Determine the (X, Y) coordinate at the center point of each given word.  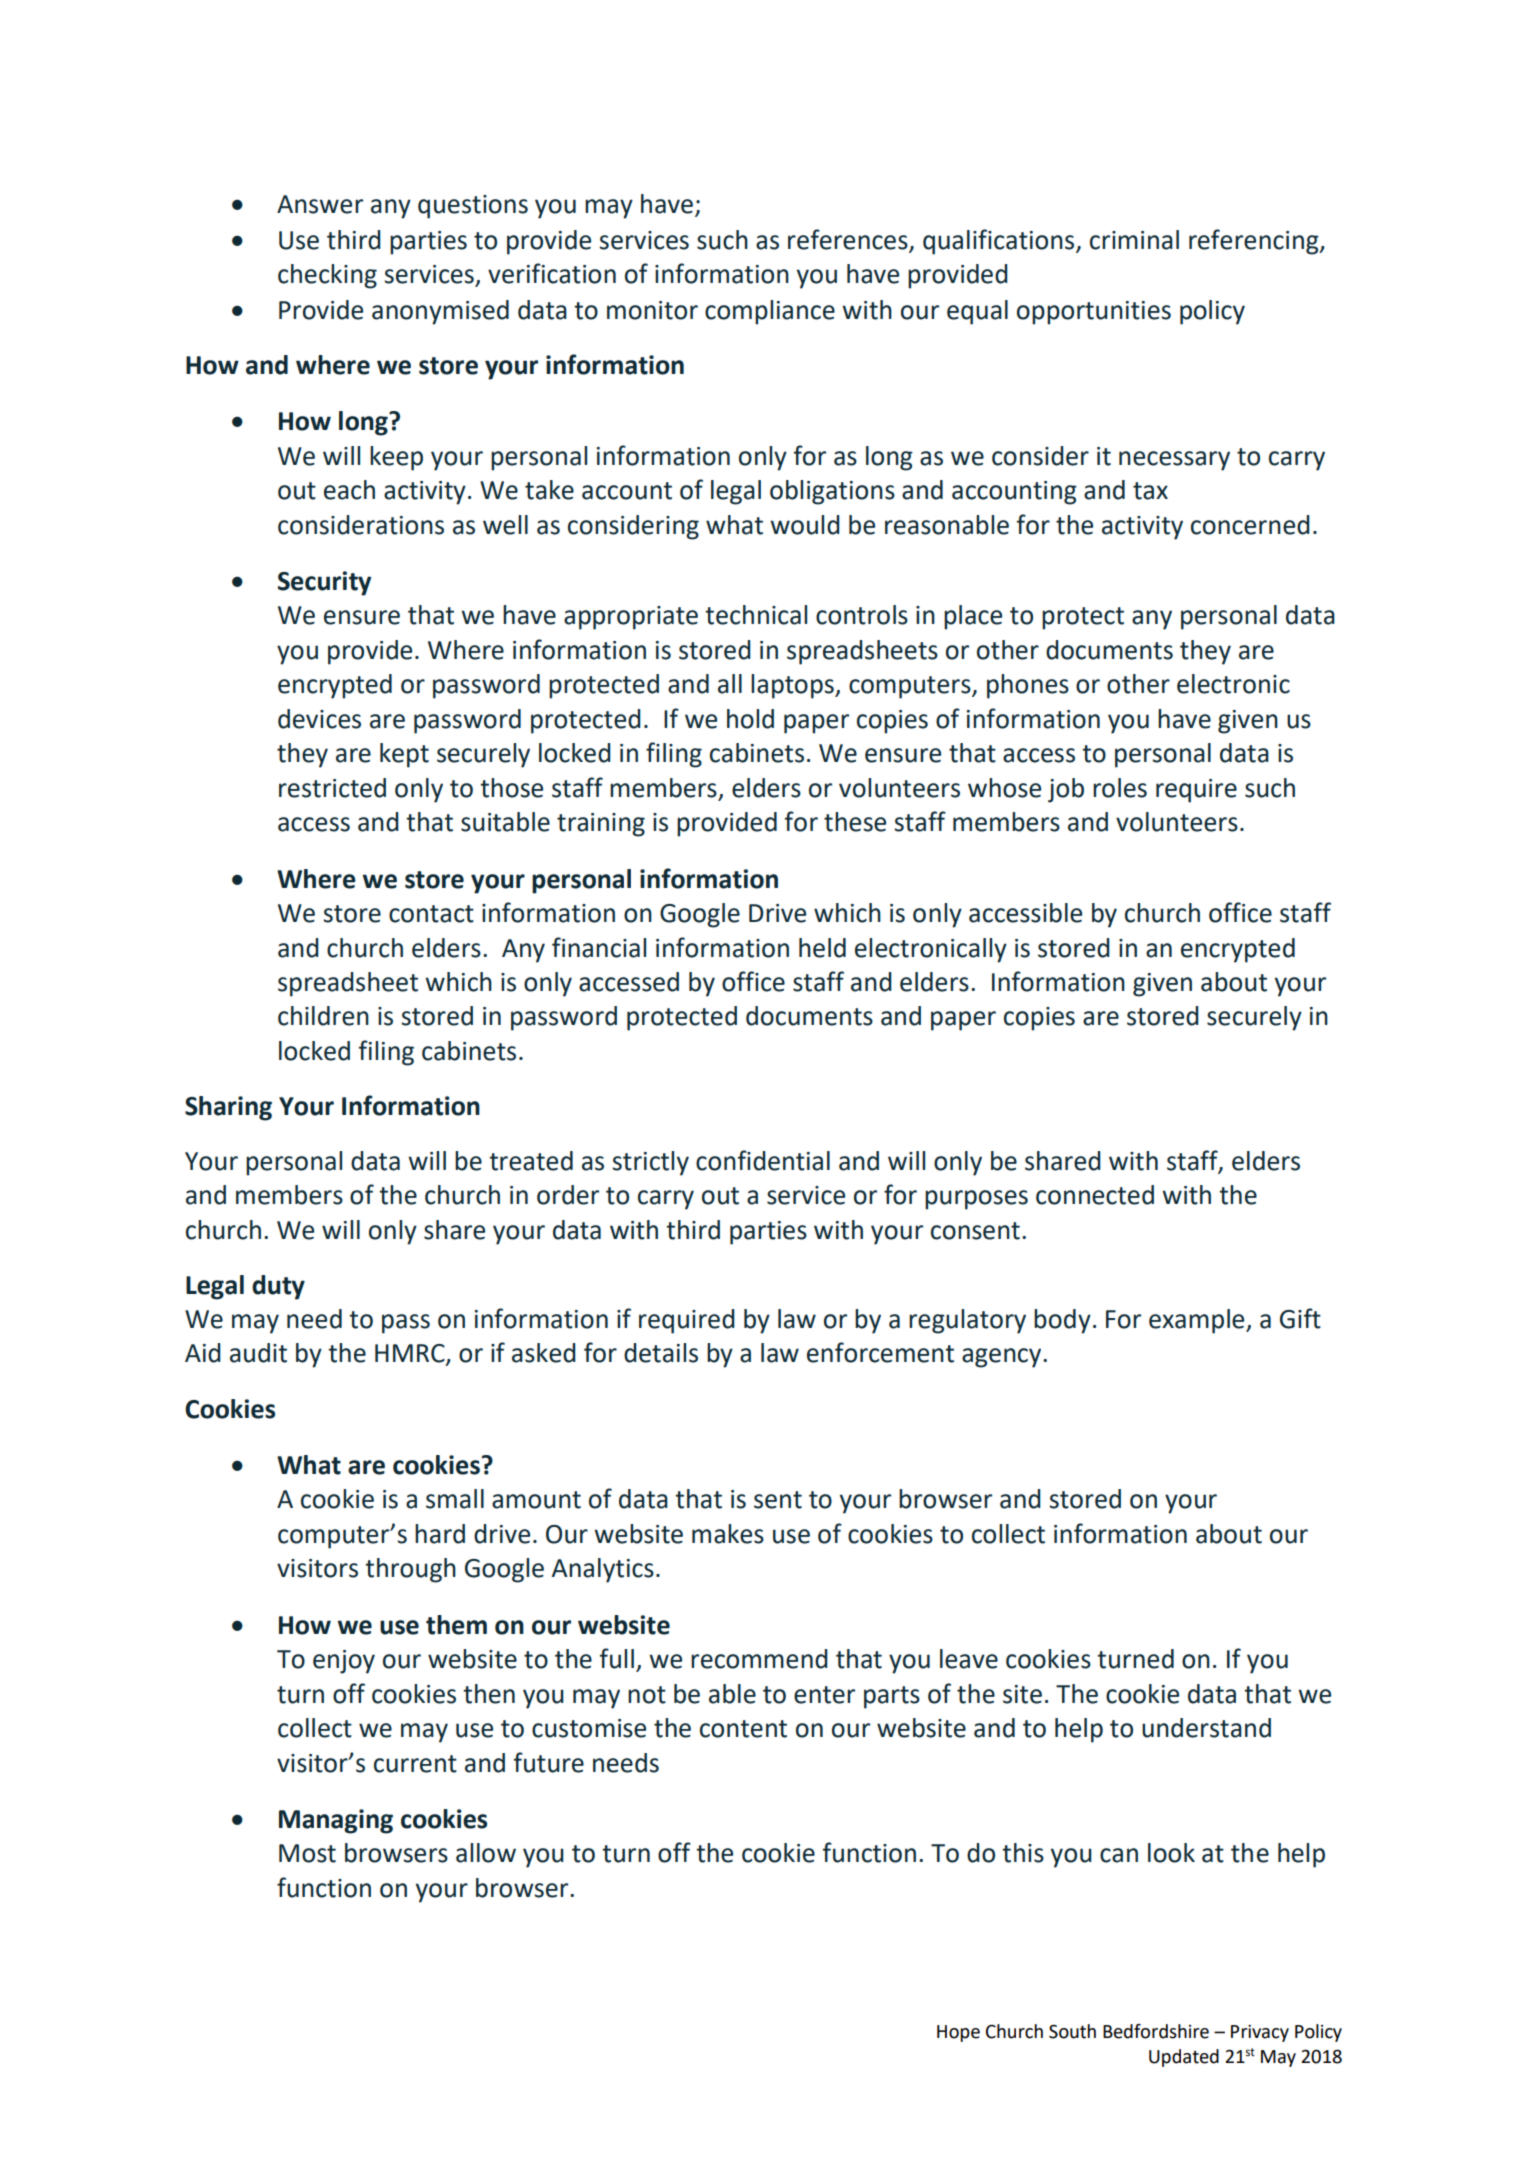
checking (327, 276)
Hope (958, 2033)
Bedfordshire (1156, 2031)
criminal (1134, 240)
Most (307, 1853)
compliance (770, 312)
